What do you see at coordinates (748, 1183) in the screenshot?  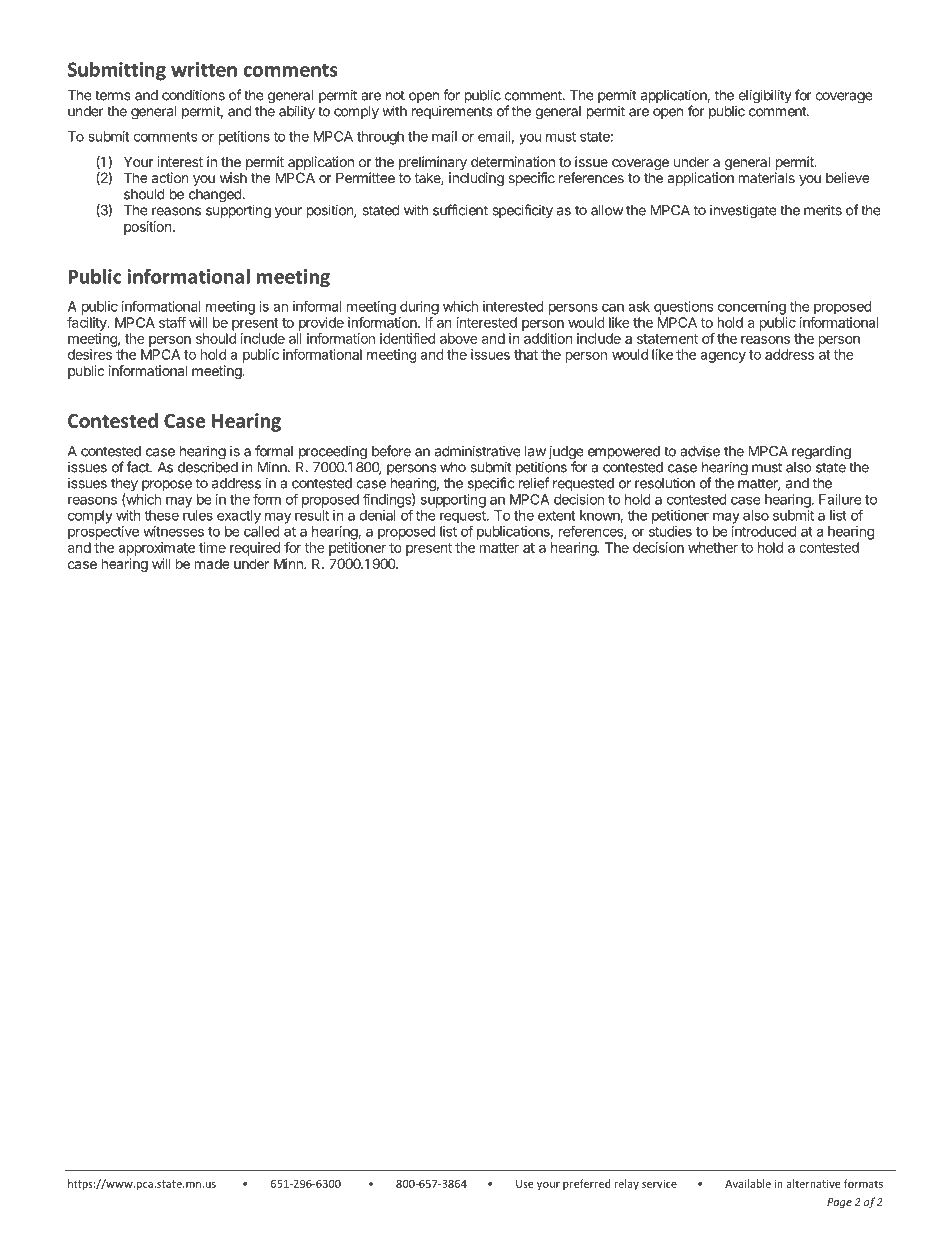 I see `Available` at bounding box center [748, 1183].
